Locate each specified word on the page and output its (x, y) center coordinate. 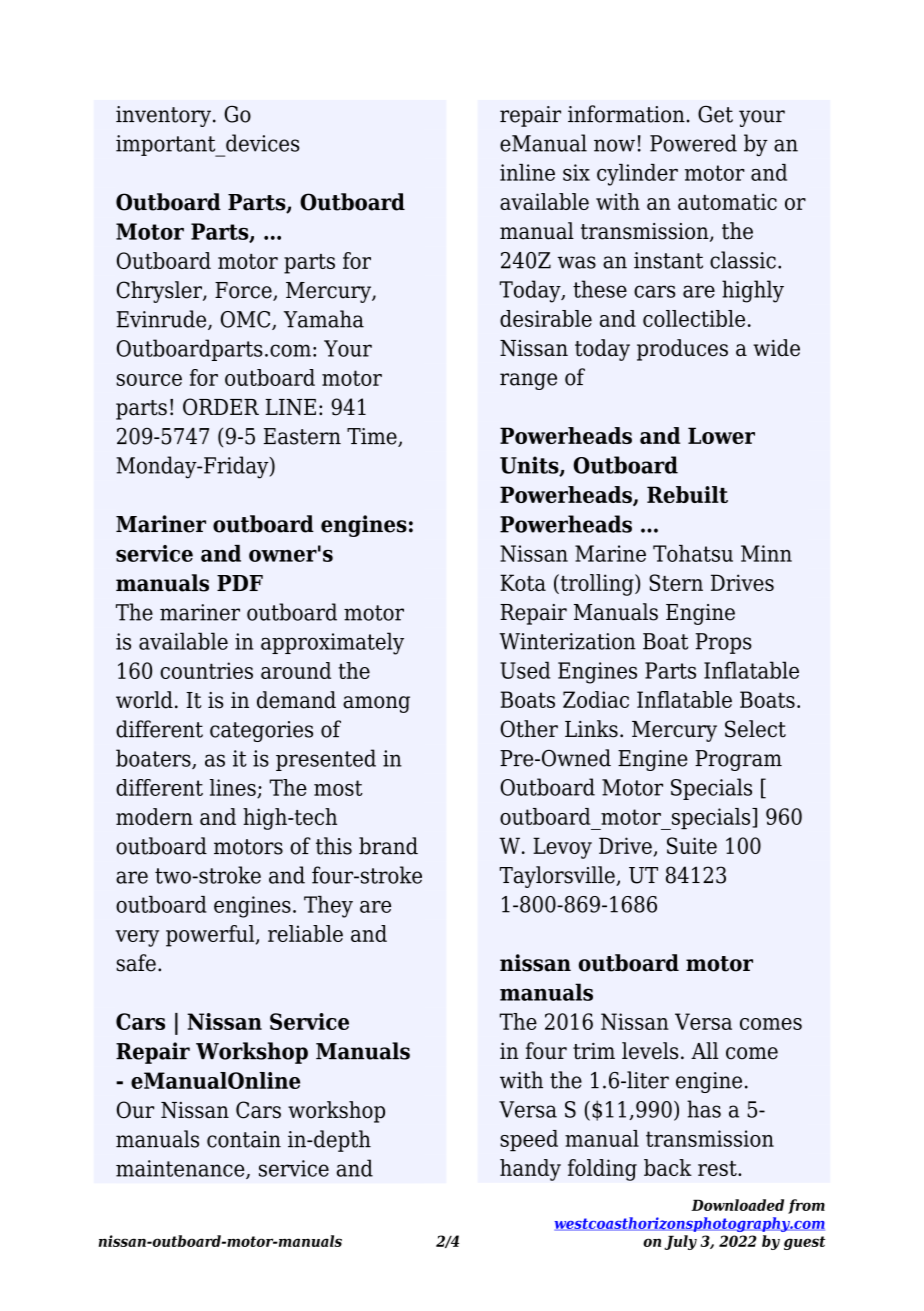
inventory (163, 116)
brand (388, 846)
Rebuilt (687, 494)
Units (530, 466)
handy (530, 1170)
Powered (693, 143)
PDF (240, 583)
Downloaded (737, 1205)
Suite (692, 845)
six (576, 172)
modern (154, 816)
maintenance (181, 1169)
